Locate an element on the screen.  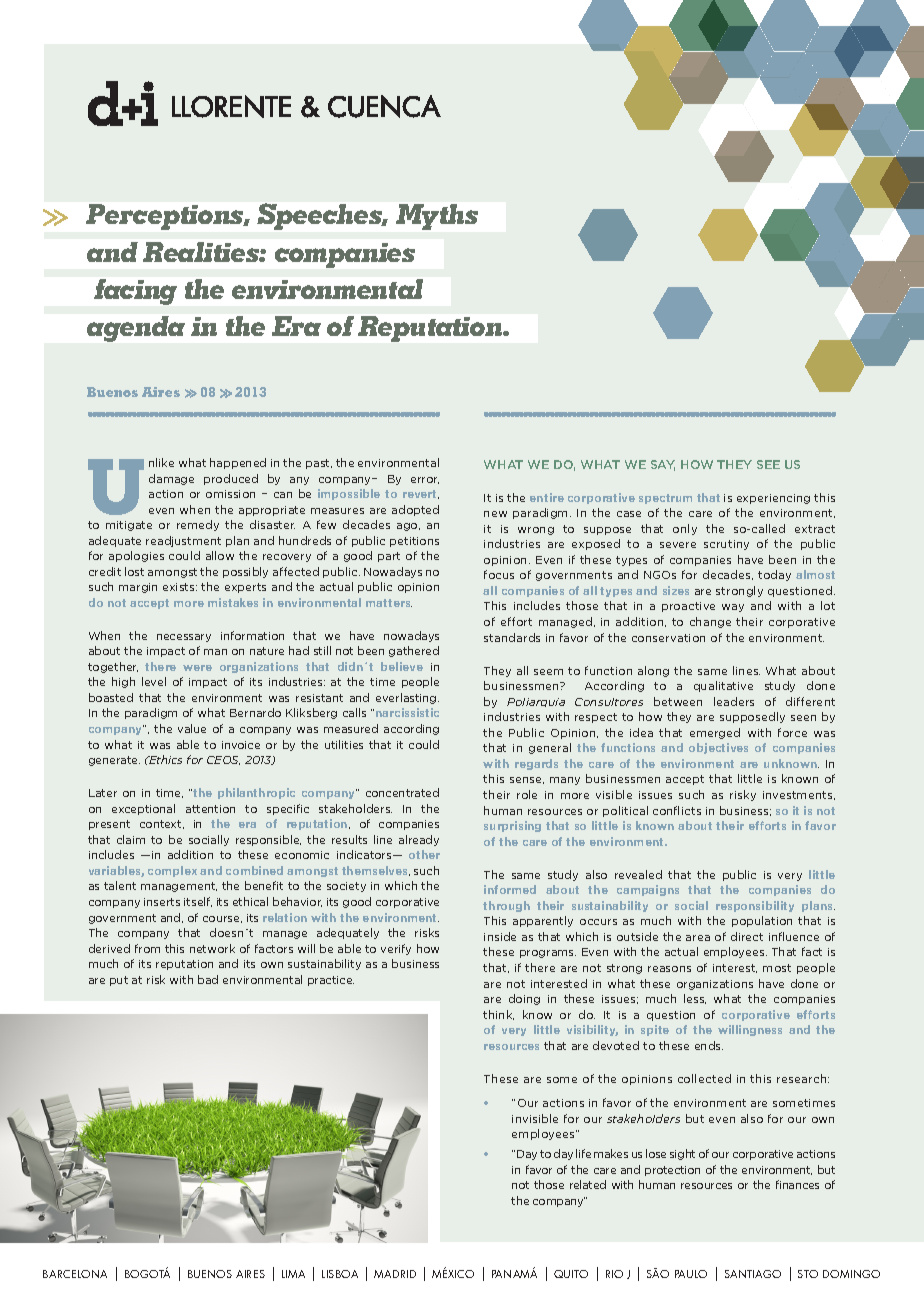
SANTIAGO is located at coordinates (753, 1274).
